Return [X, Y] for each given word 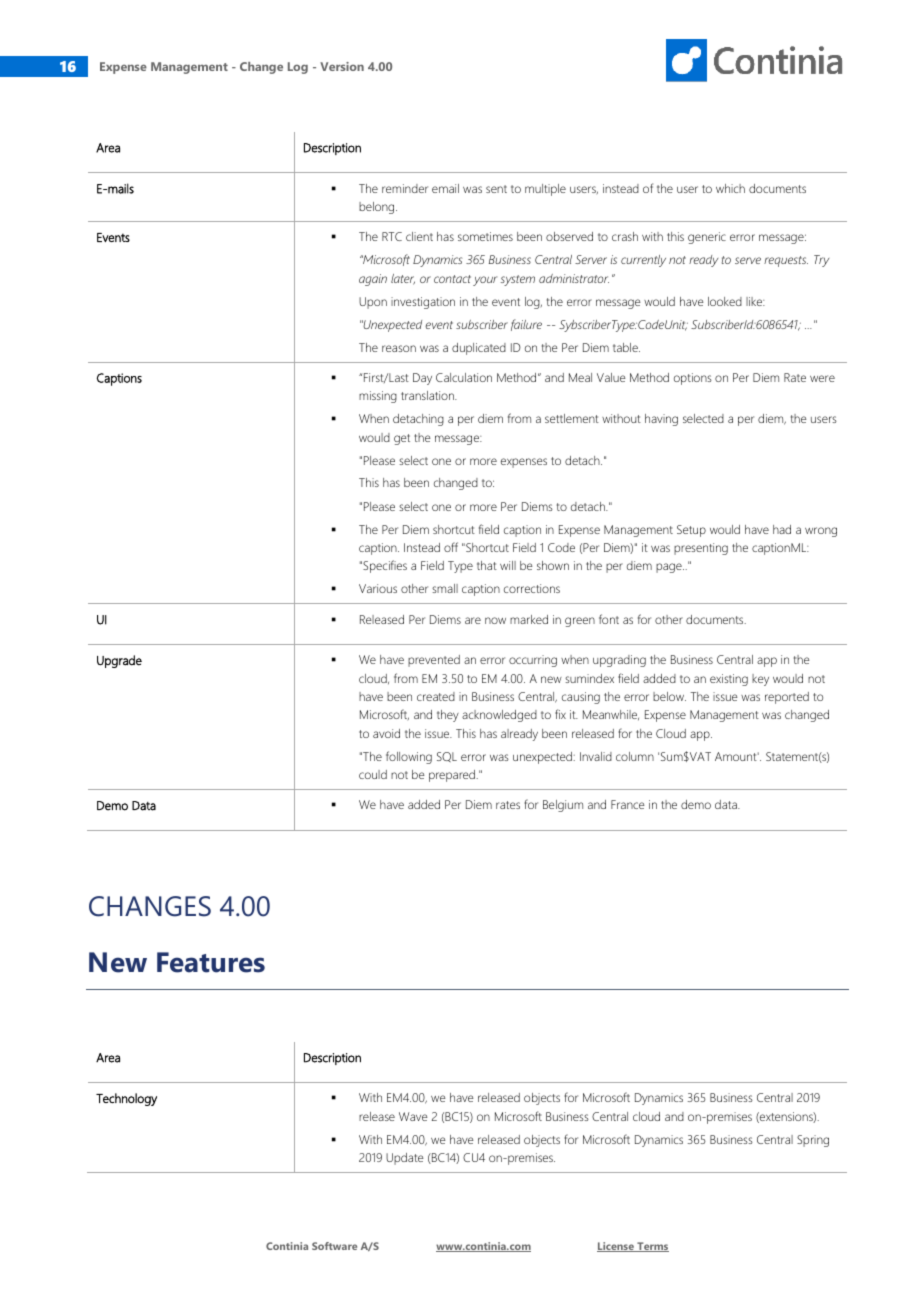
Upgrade [119, 661]
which [730, 188]
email [445, 188]
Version [342, 66]
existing [729, 680]
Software [334, 1246]
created [436, 696]
